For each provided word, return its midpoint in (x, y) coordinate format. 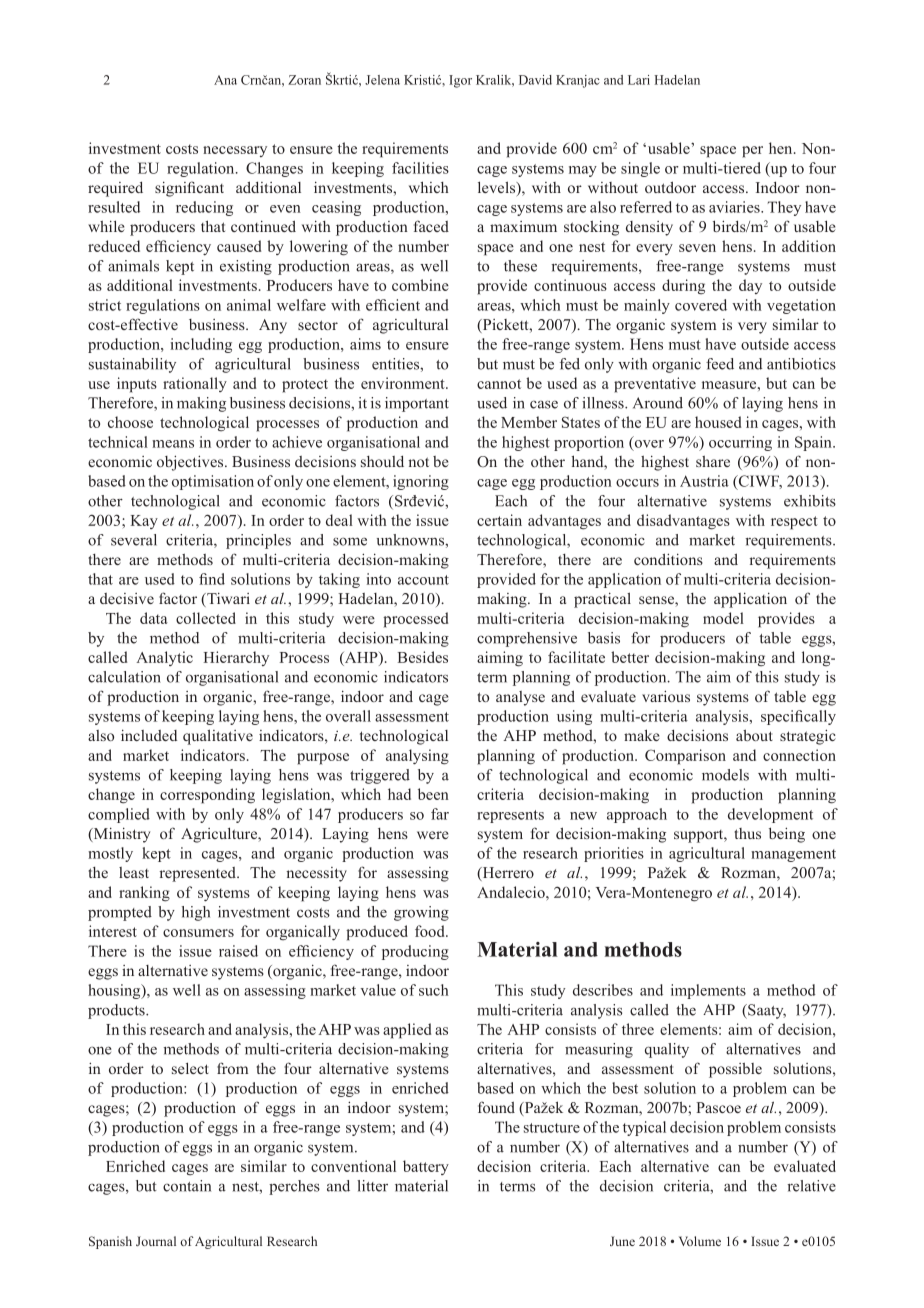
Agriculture (220, 835)
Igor (460, 81)
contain (187, 1186)
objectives (191, 463)
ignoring (421, 482)
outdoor (670, 187)
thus (747, 833)
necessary (235, 151)
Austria (704, 481)
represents (510, 816)
